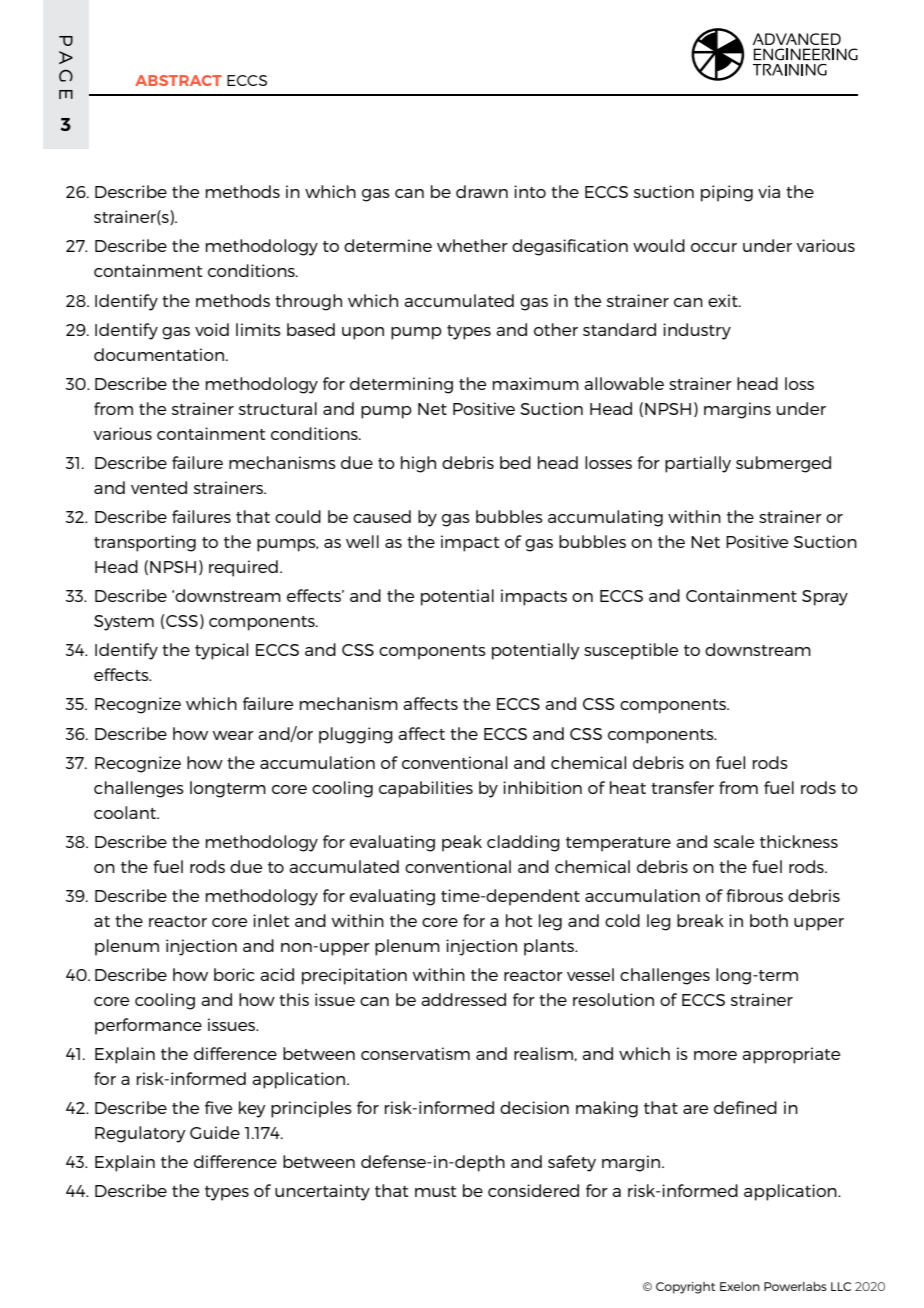 This screenshot has height=1308, width=924. What do you see at coordinates (769, 191) in the screenshot?
I see `via` at bounding box center [769, 191].
